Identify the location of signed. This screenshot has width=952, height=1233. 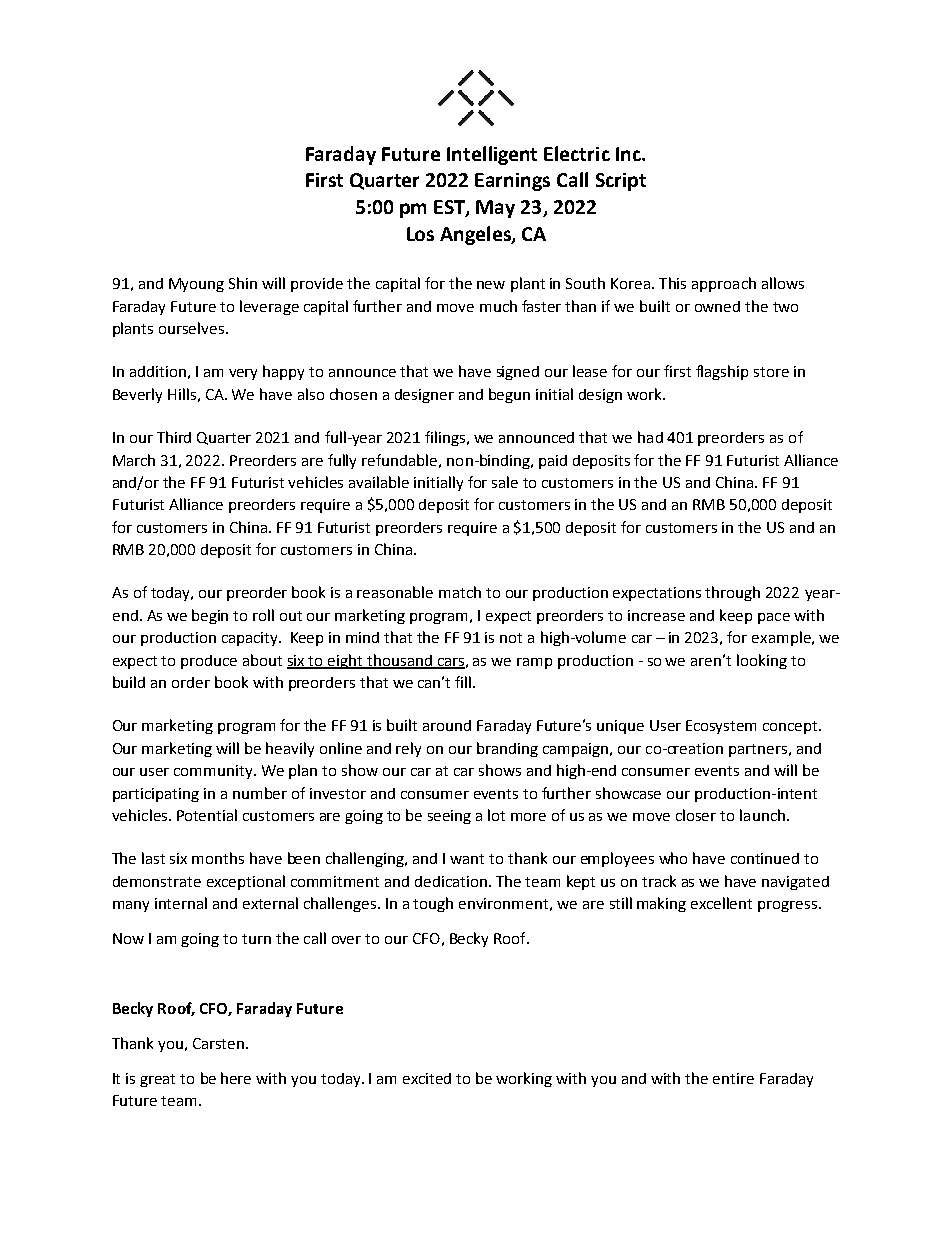
(518, 373).
